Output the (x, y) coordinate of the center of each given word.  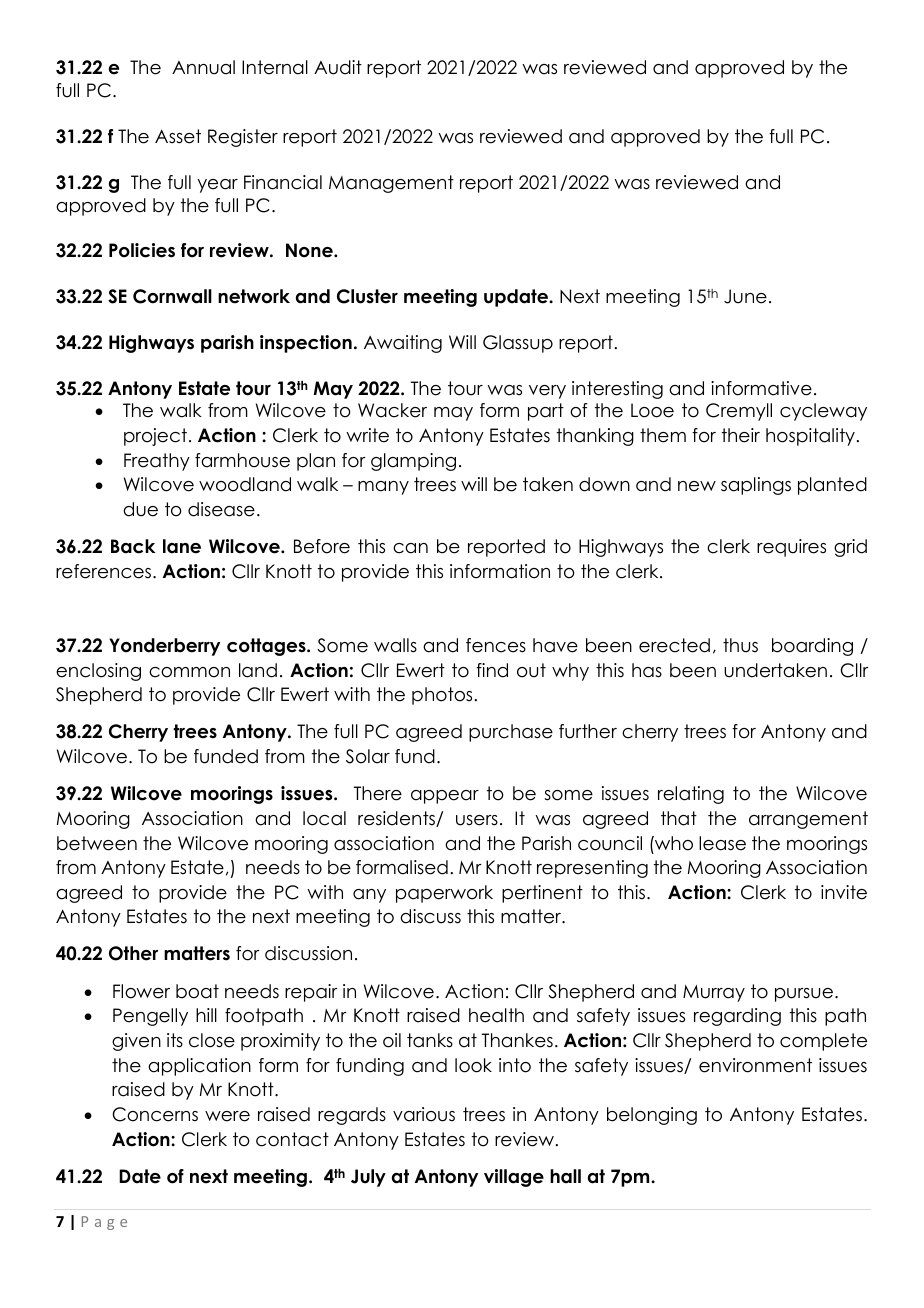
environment (755, 1065)
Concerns (155, 1114)
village (514, 1178)
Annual (203, 67)
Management (391, 184)
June (745, 296)
